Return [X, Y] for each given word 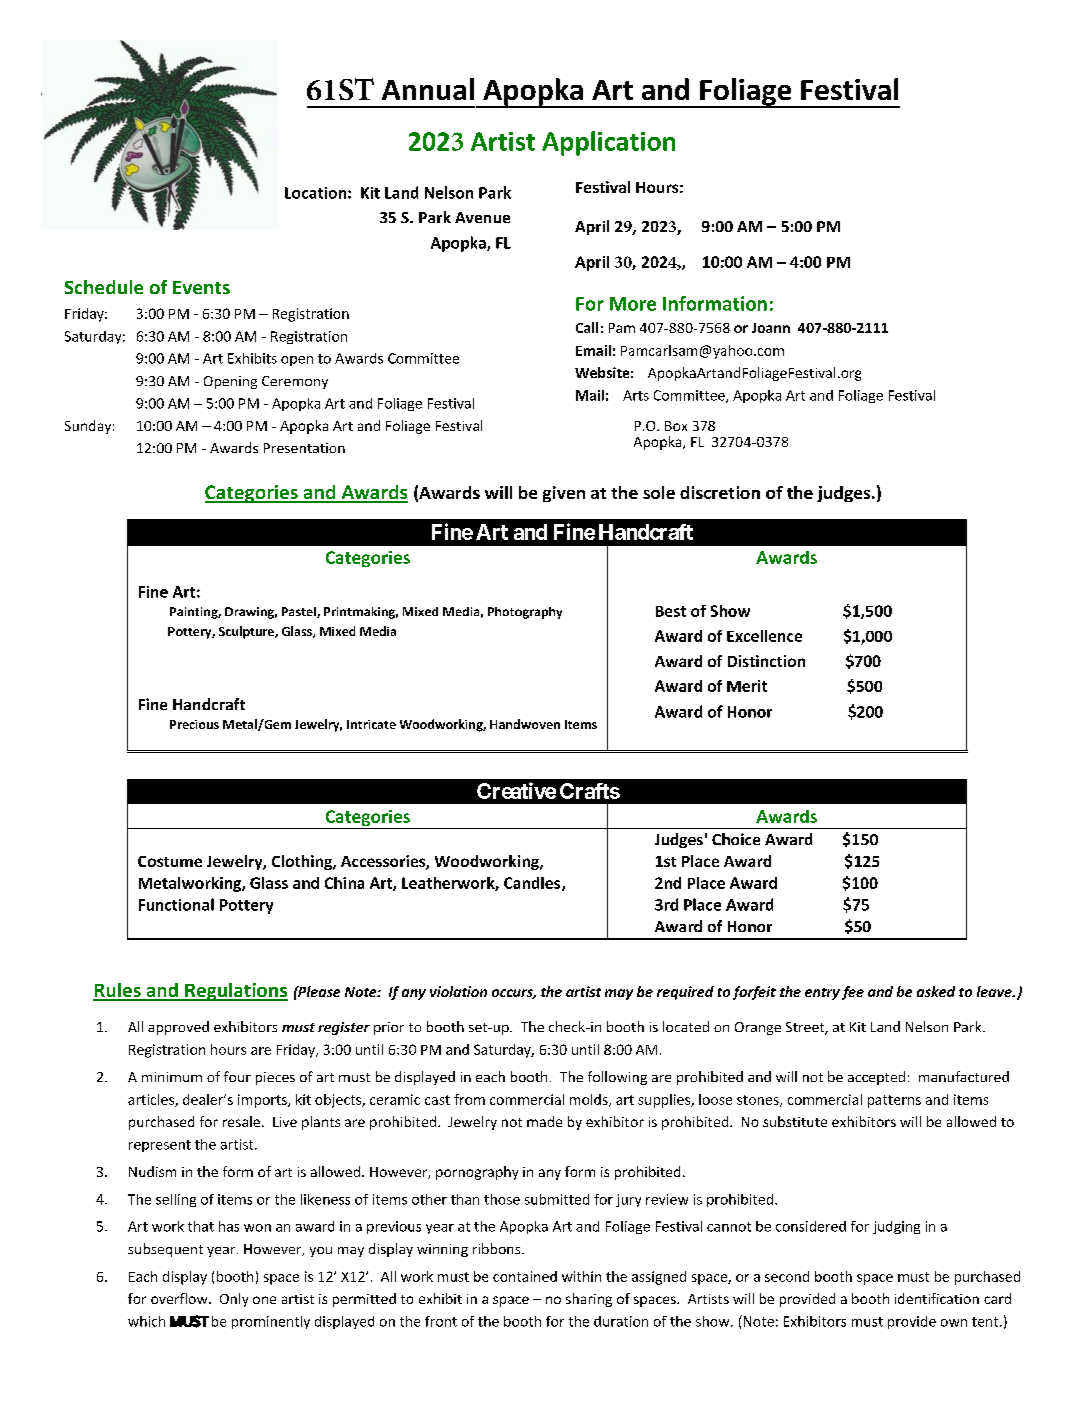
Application [608, 143]
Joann [771, 328]
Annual [428, 89]
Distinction [766, 661]
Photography [525, 613]
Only [234, 1300]
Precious [194, 724]
